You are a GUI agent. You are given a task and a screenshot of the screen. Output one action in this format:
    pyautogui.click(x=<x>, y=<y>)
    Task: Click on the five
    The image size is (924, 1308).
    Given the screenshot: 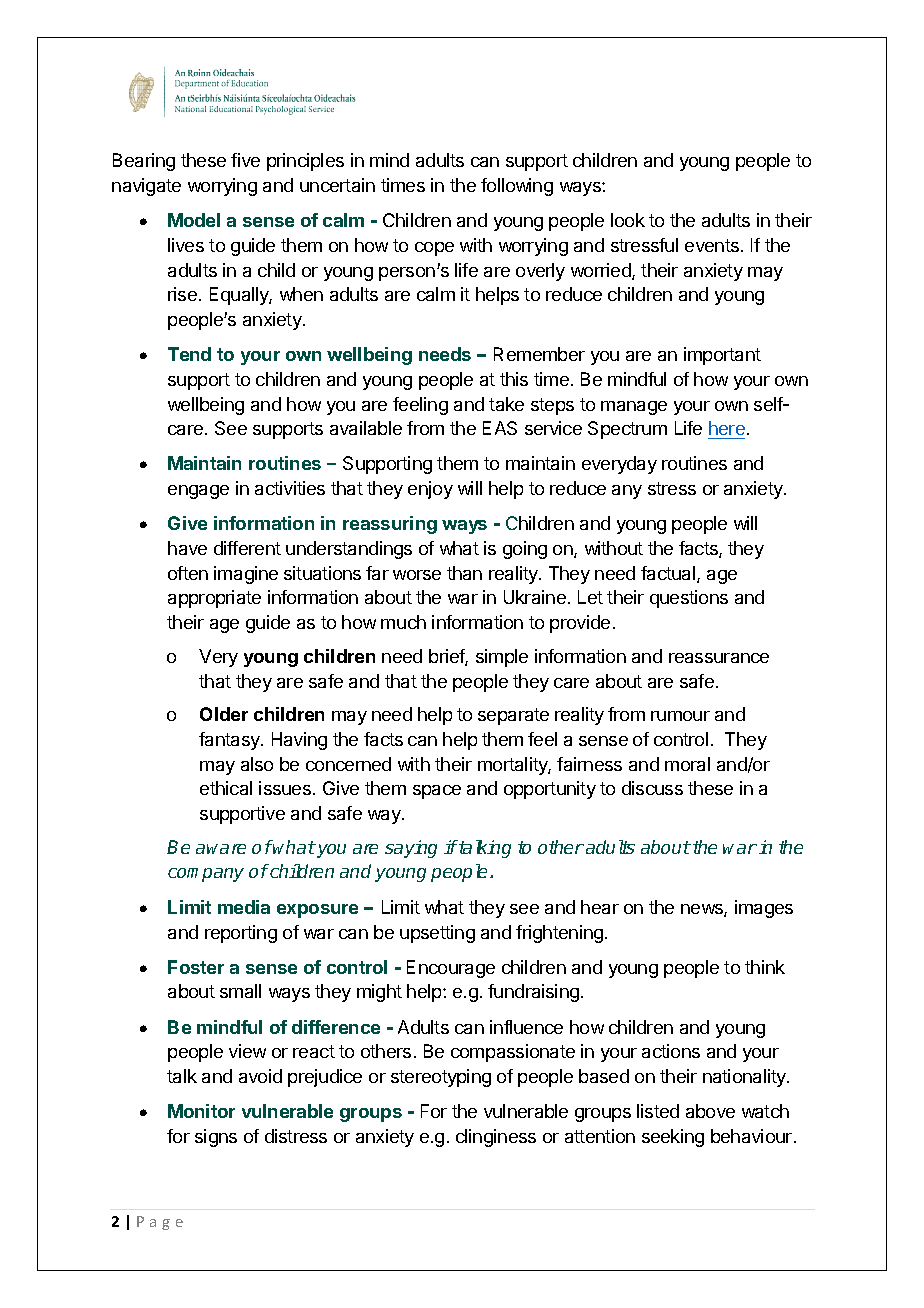 What is the action you would take?
    pyautogui.click(x=245, y=160)
